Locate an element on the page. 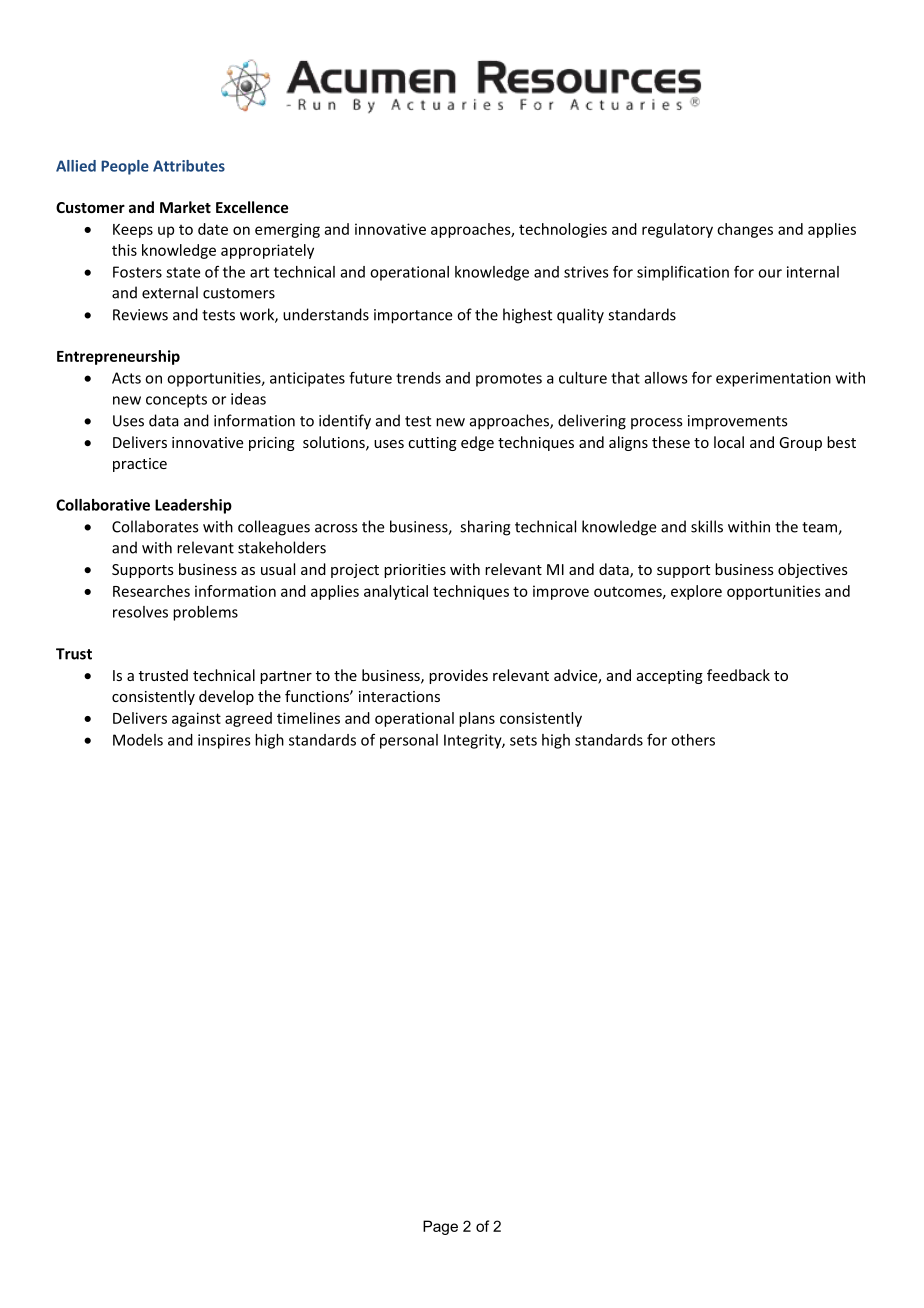 This page has height=1308, width=924. provides is located at coordinates (458, 676).
